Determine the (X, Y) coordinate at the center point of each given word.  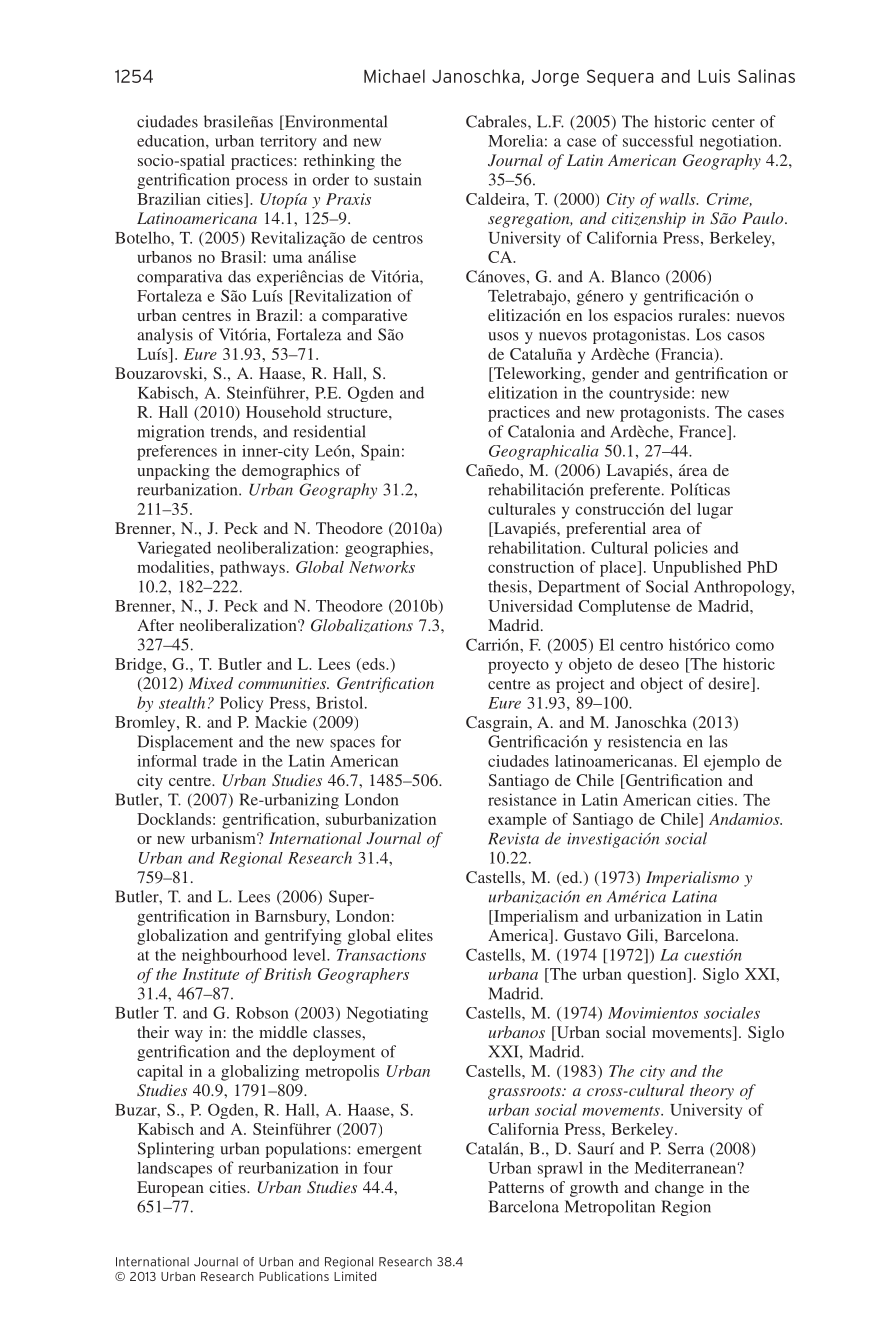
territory (288, 143)
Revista (513, 839)
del (680, 509)
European (170, 1189)
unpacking (173, 472)
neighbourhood (234, 956)
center (733, 122)
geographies (388, 549)
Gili (641, 935)
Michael (394, 76)
